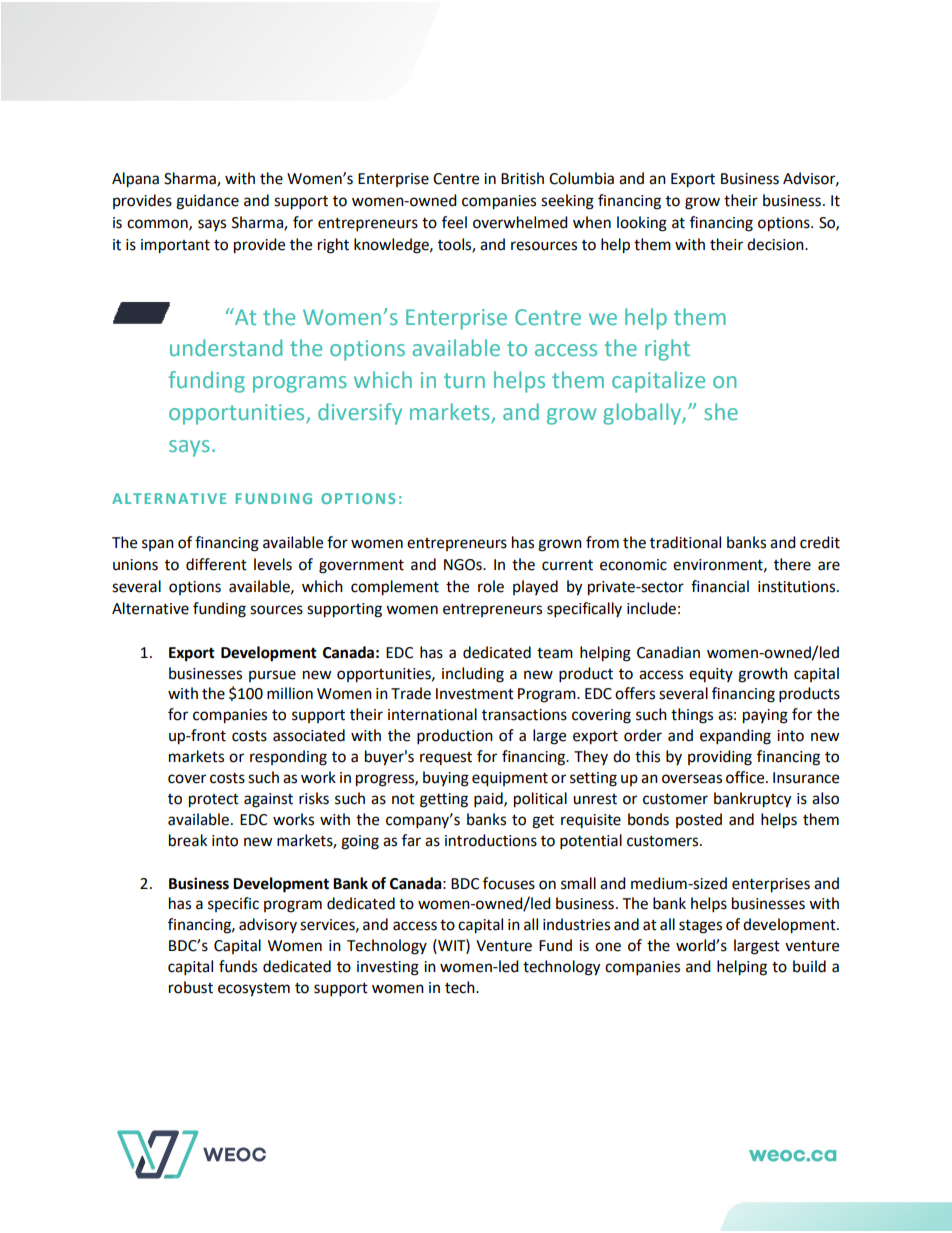 This screenshot has width=952, height=1233. I want to click on different, so click(216, 564).
